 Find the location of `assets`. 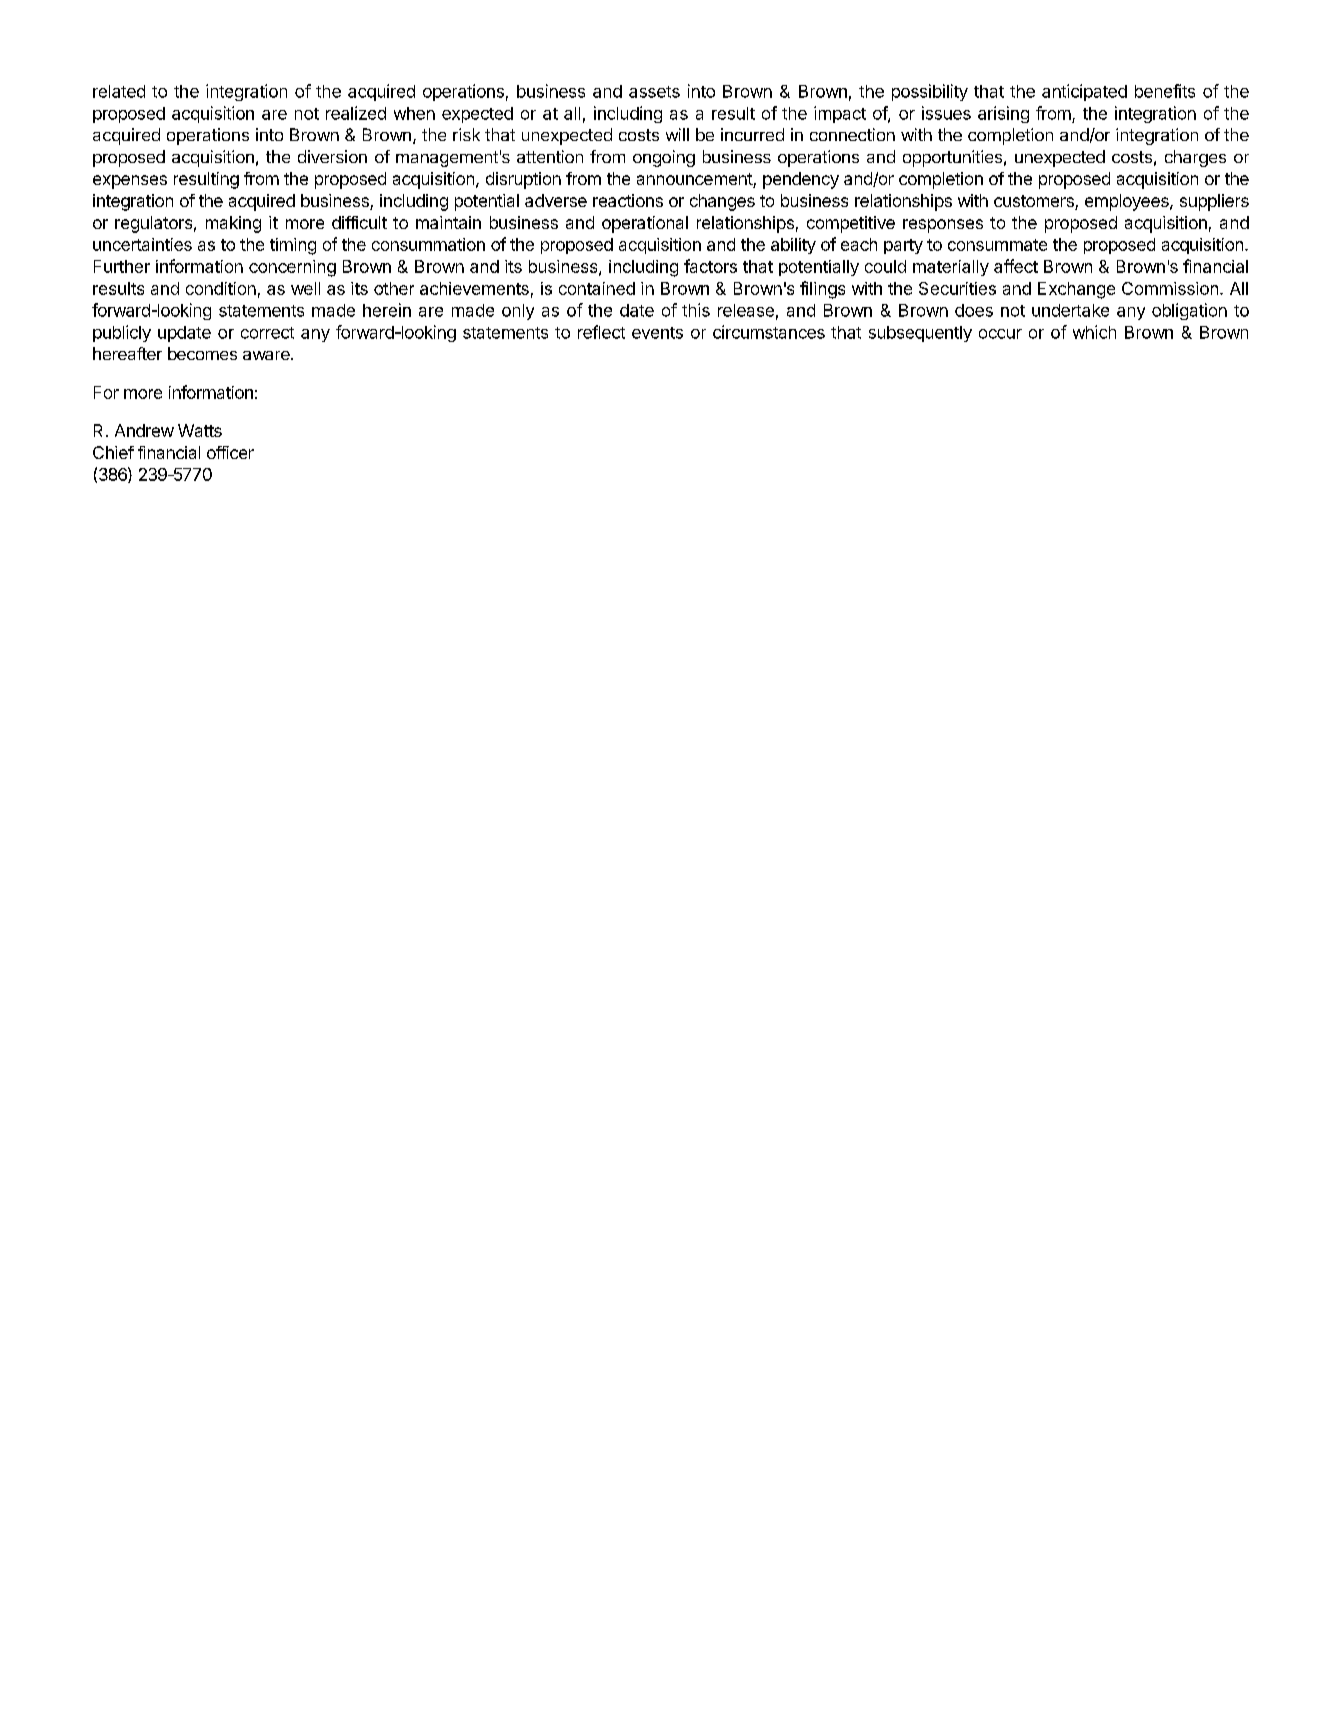

assets is located at coordinates (654, 92).
